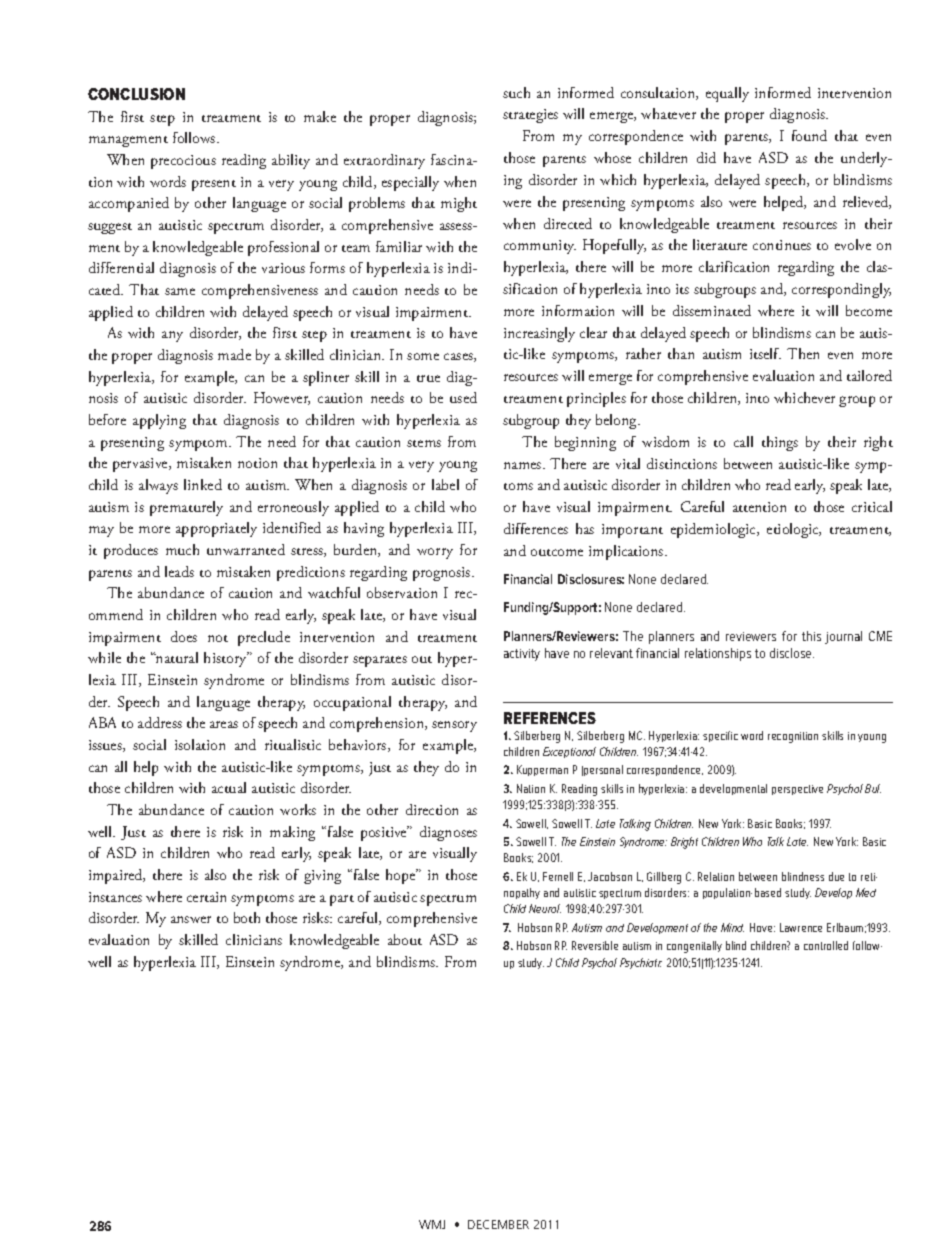  What do you see at coordinates (595, 945) in the screenshot?
I see `Reversible` at bounding box center [595, 945].
